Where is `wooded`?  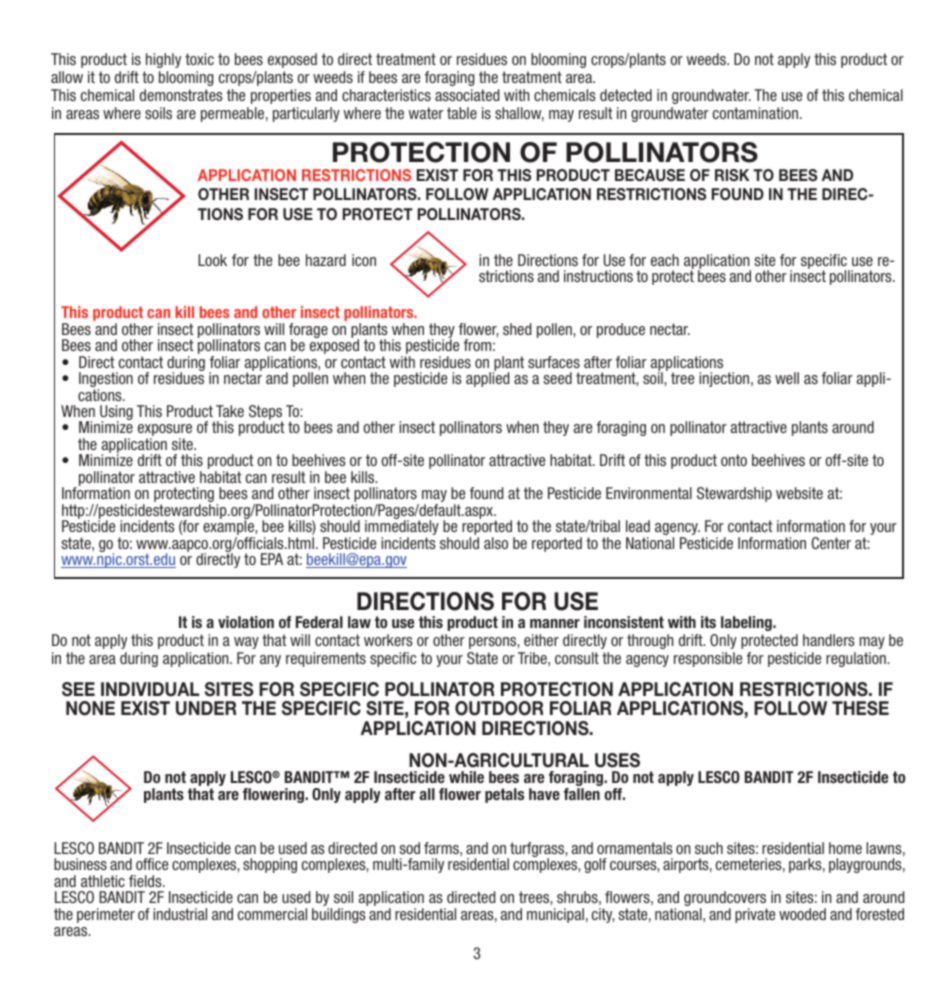 wooded is located at coordinates (802, 914).
